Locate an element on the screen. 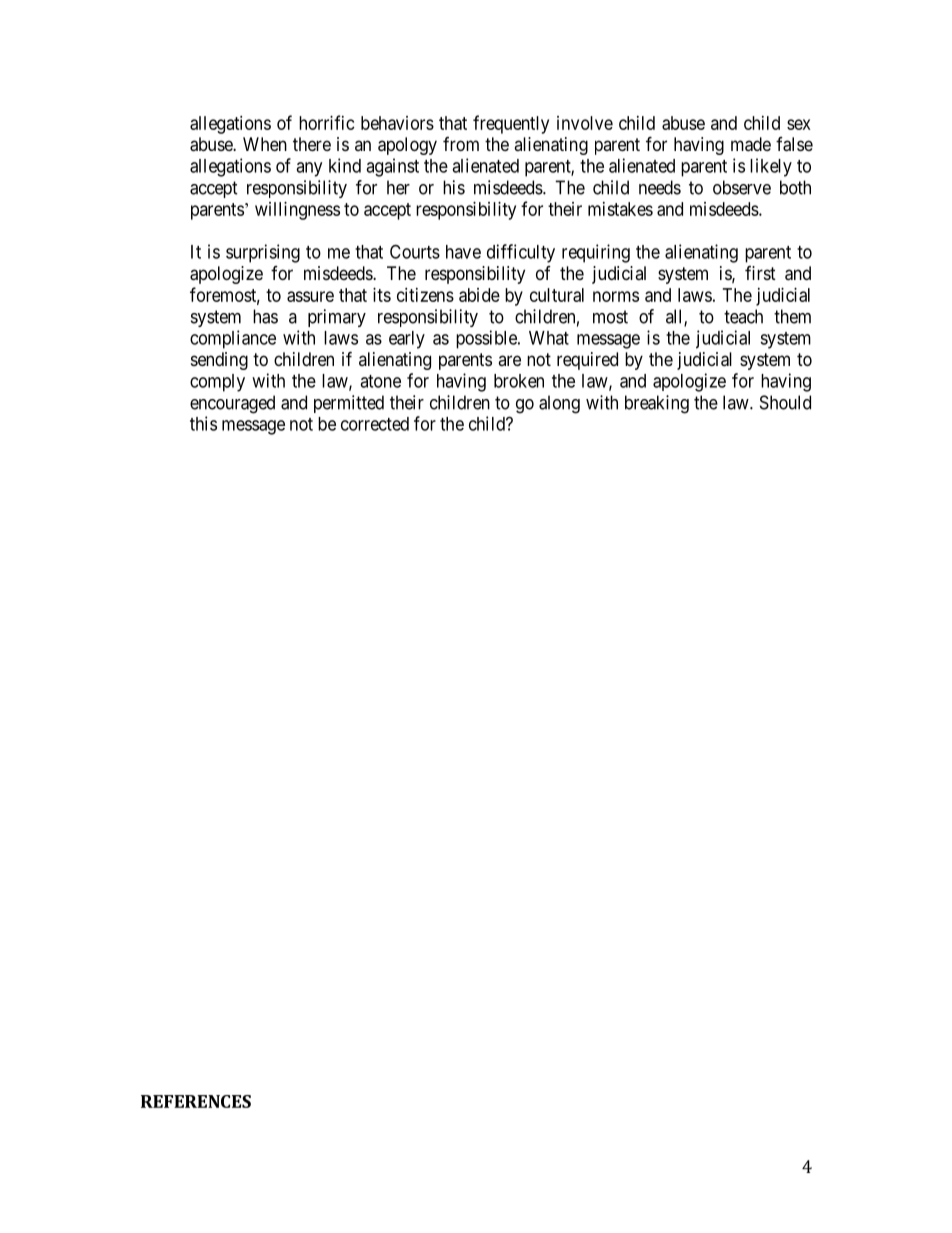 This screenshot has height=1233, width=952. frequently is located at coordinates (511, 124).
